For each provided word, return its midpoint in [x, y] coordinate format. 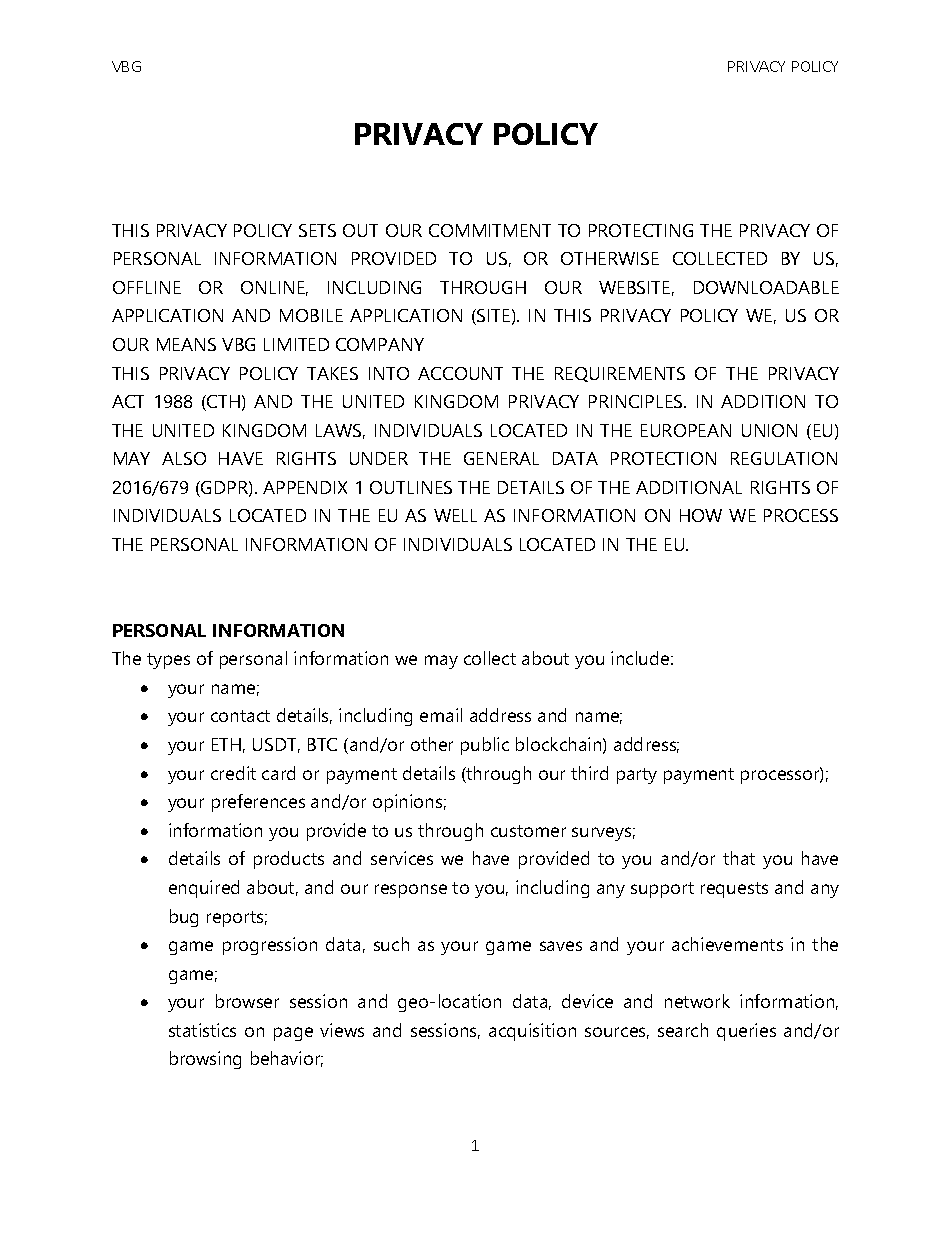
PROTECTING [641, 230]
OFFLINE [147, 287]
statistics [202, 1030]
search [683, 1030]
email [441, 715]
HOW [701, 515]
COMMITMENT [490, 230]
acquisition [532, 1032]
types [168, 661]
